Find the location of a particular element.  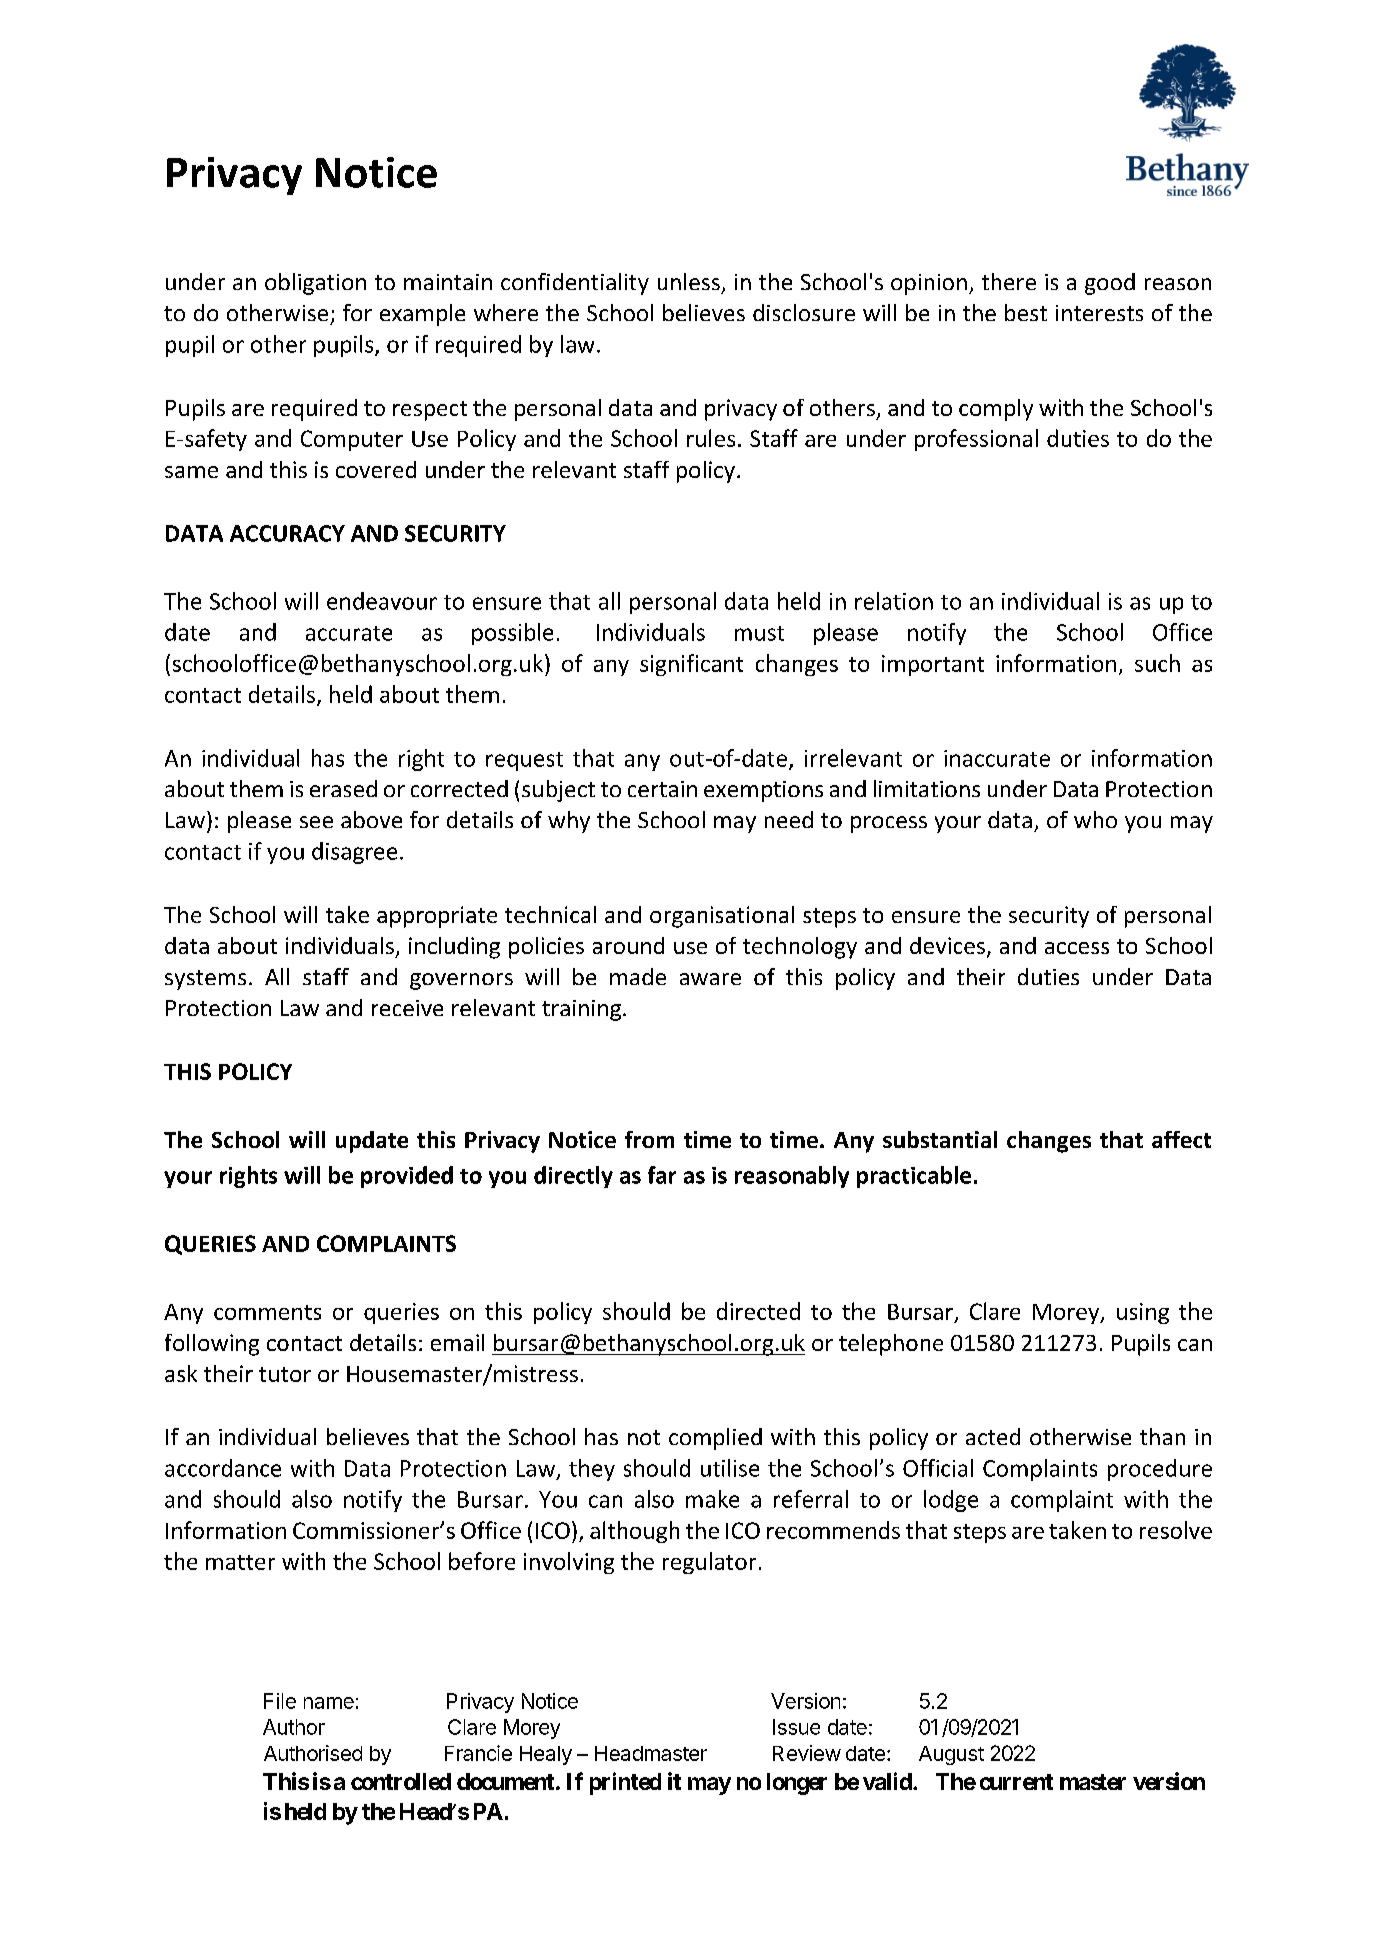

who is located at coordinates (1095, 819).
